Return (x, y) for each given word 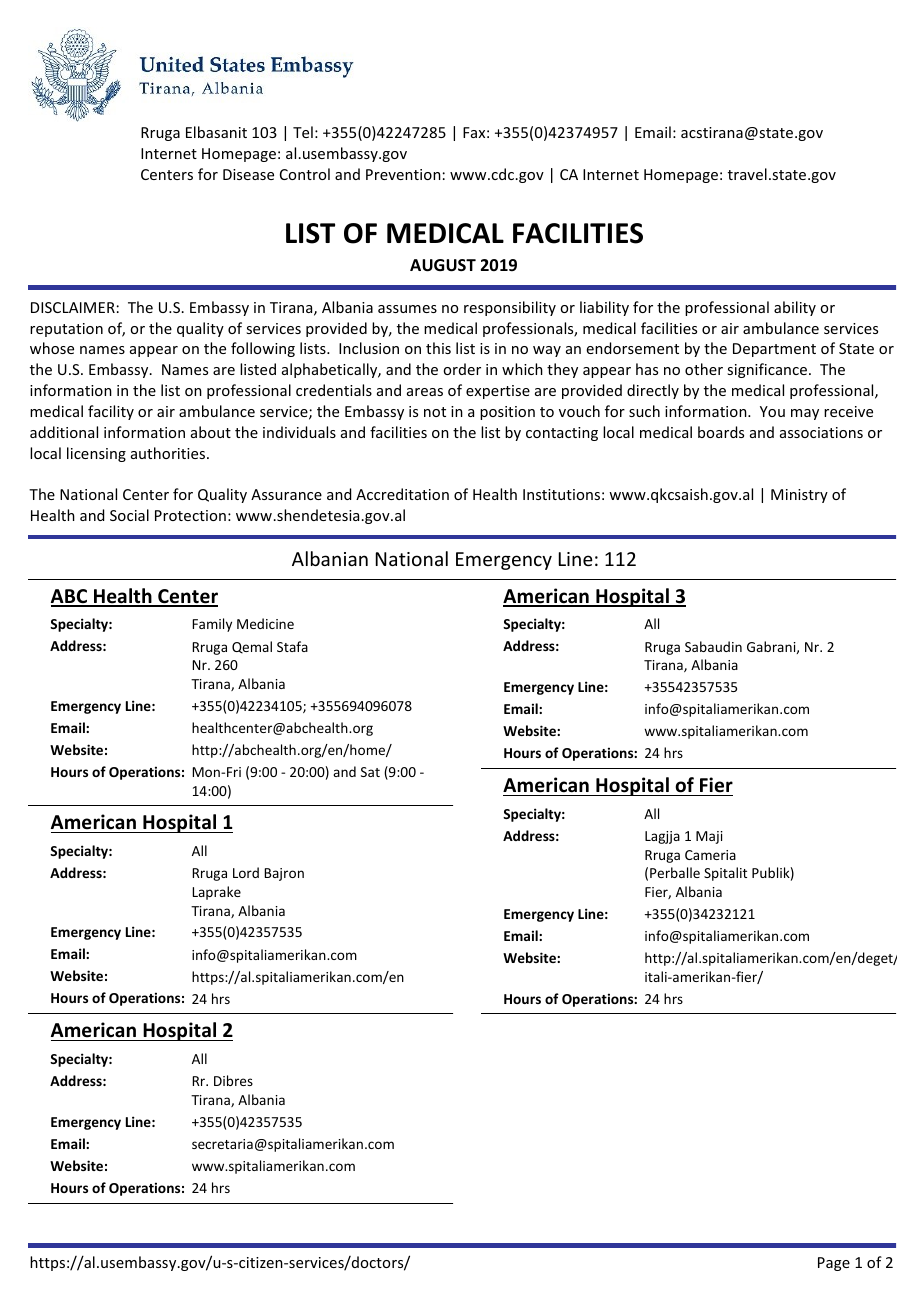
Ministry (799, 496)
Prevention (403, 174)
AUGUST (443, 265)
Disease (248, 174)
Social (129, 515)
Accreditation (402, 494)
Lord (246, 872)
